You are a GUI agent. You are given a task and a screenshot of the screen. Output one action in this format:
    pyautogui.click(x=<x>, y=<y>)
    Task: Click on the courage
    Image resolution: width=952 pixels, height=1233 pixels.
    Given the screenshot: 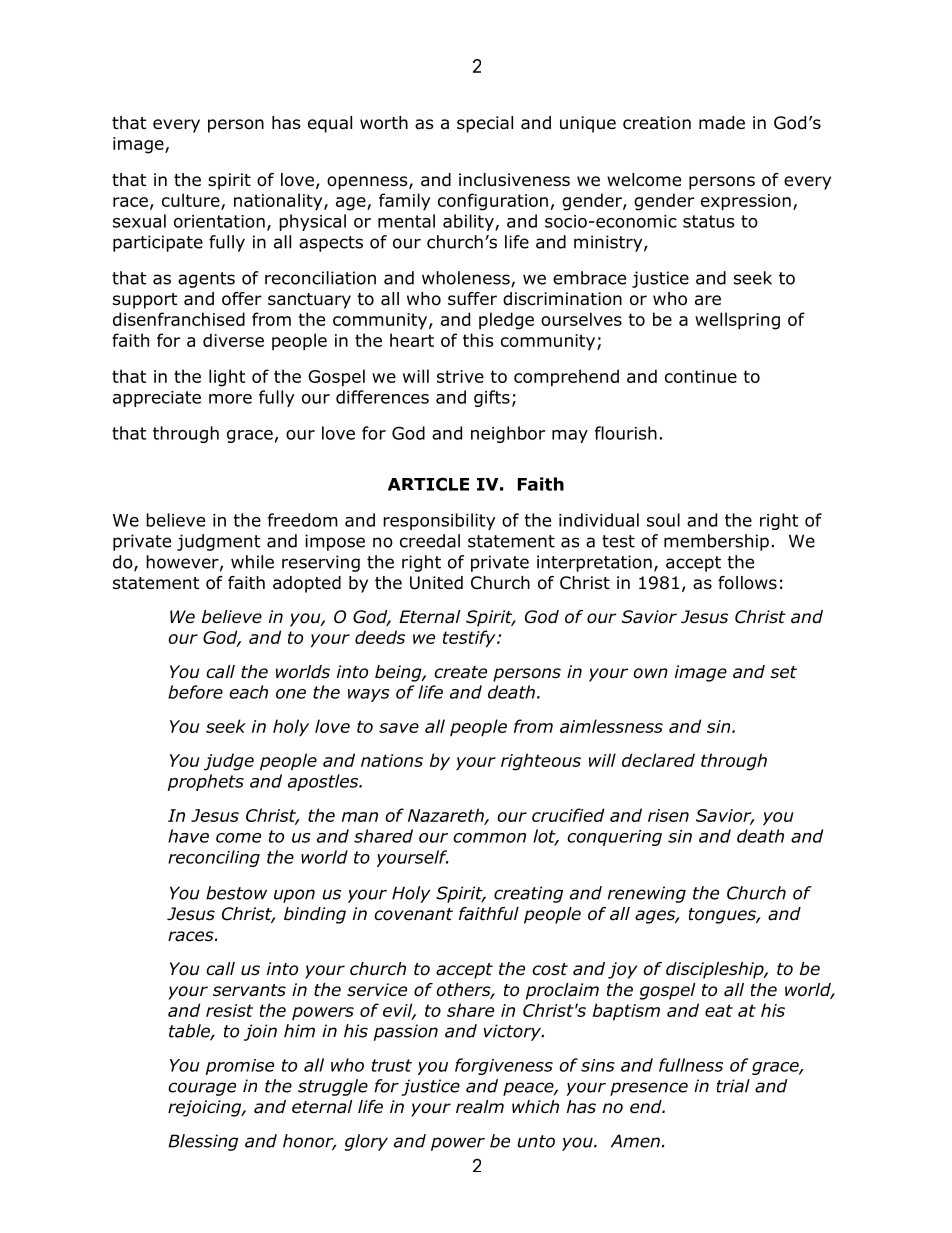 What is the action you would take?
    pyautogui.click(x=202, y=1089)
